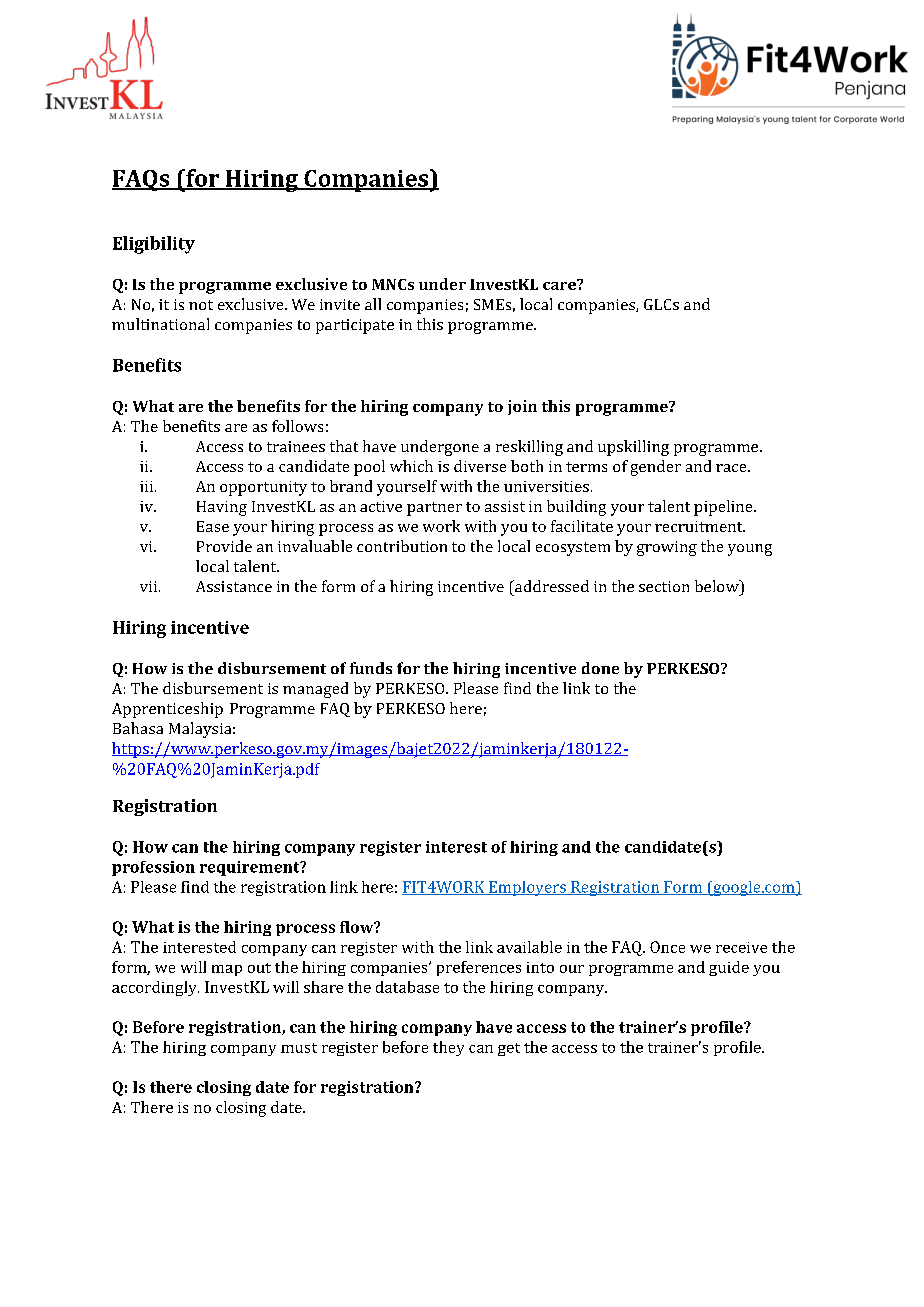 This page has height=1307, width=924. I want to click on not, so click(201, 305).
